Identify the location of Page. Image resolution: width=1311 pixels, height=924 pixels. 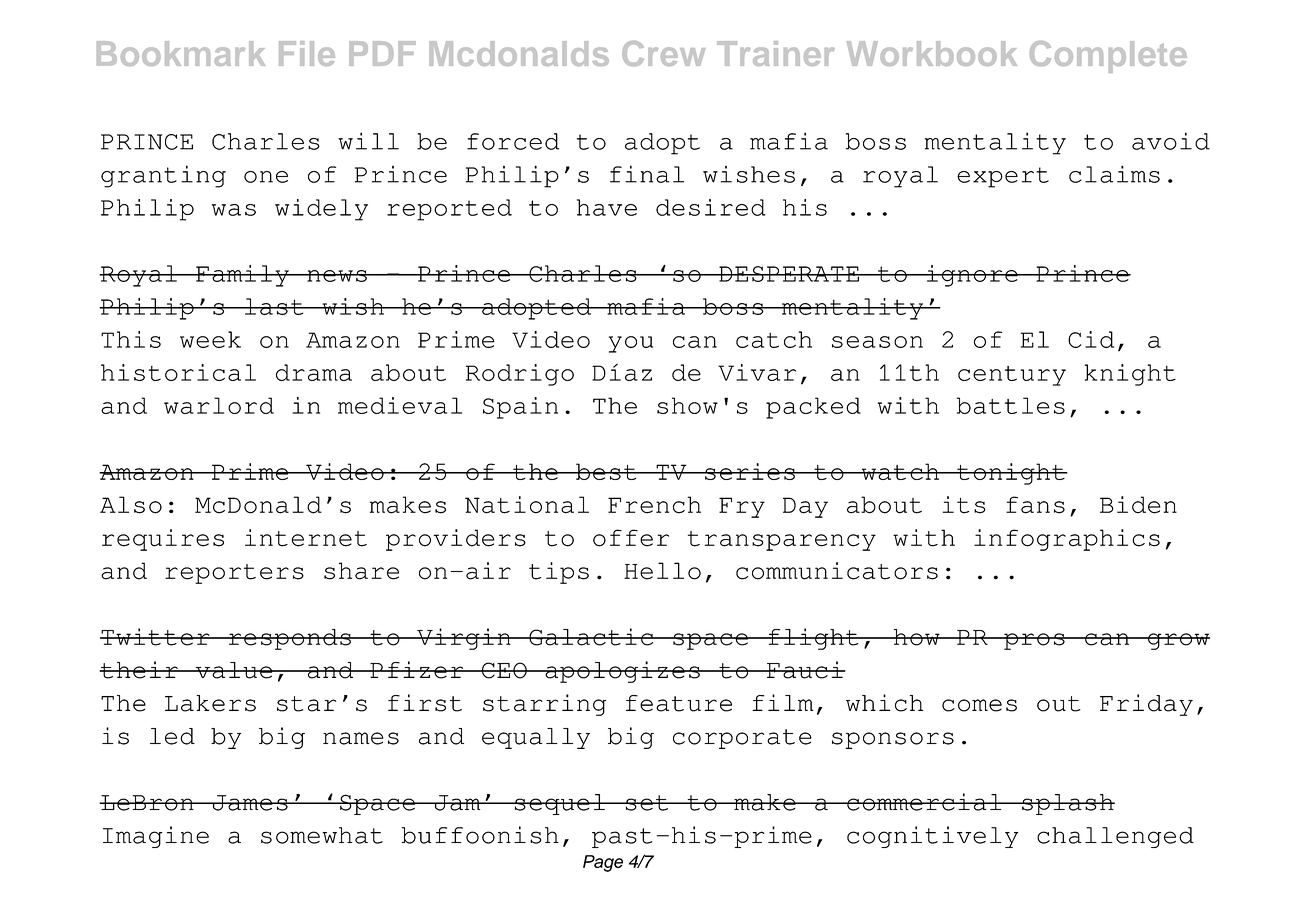
(603, 863).
